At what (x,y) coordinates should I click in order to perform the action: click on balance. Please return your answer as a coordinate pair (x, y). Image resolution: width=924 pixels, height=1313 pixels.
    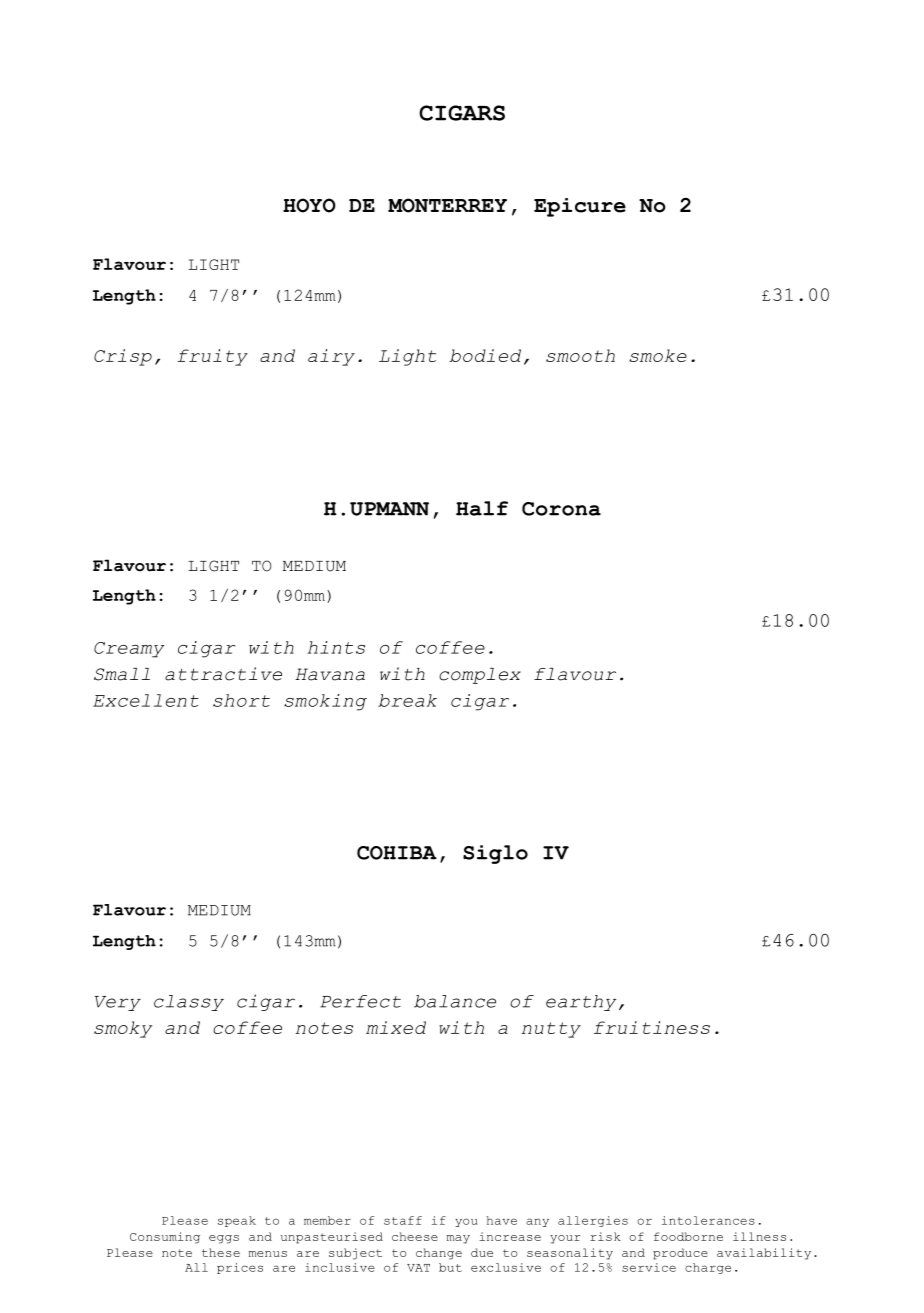
    Looking at the image, I should click on (455, 1001).
